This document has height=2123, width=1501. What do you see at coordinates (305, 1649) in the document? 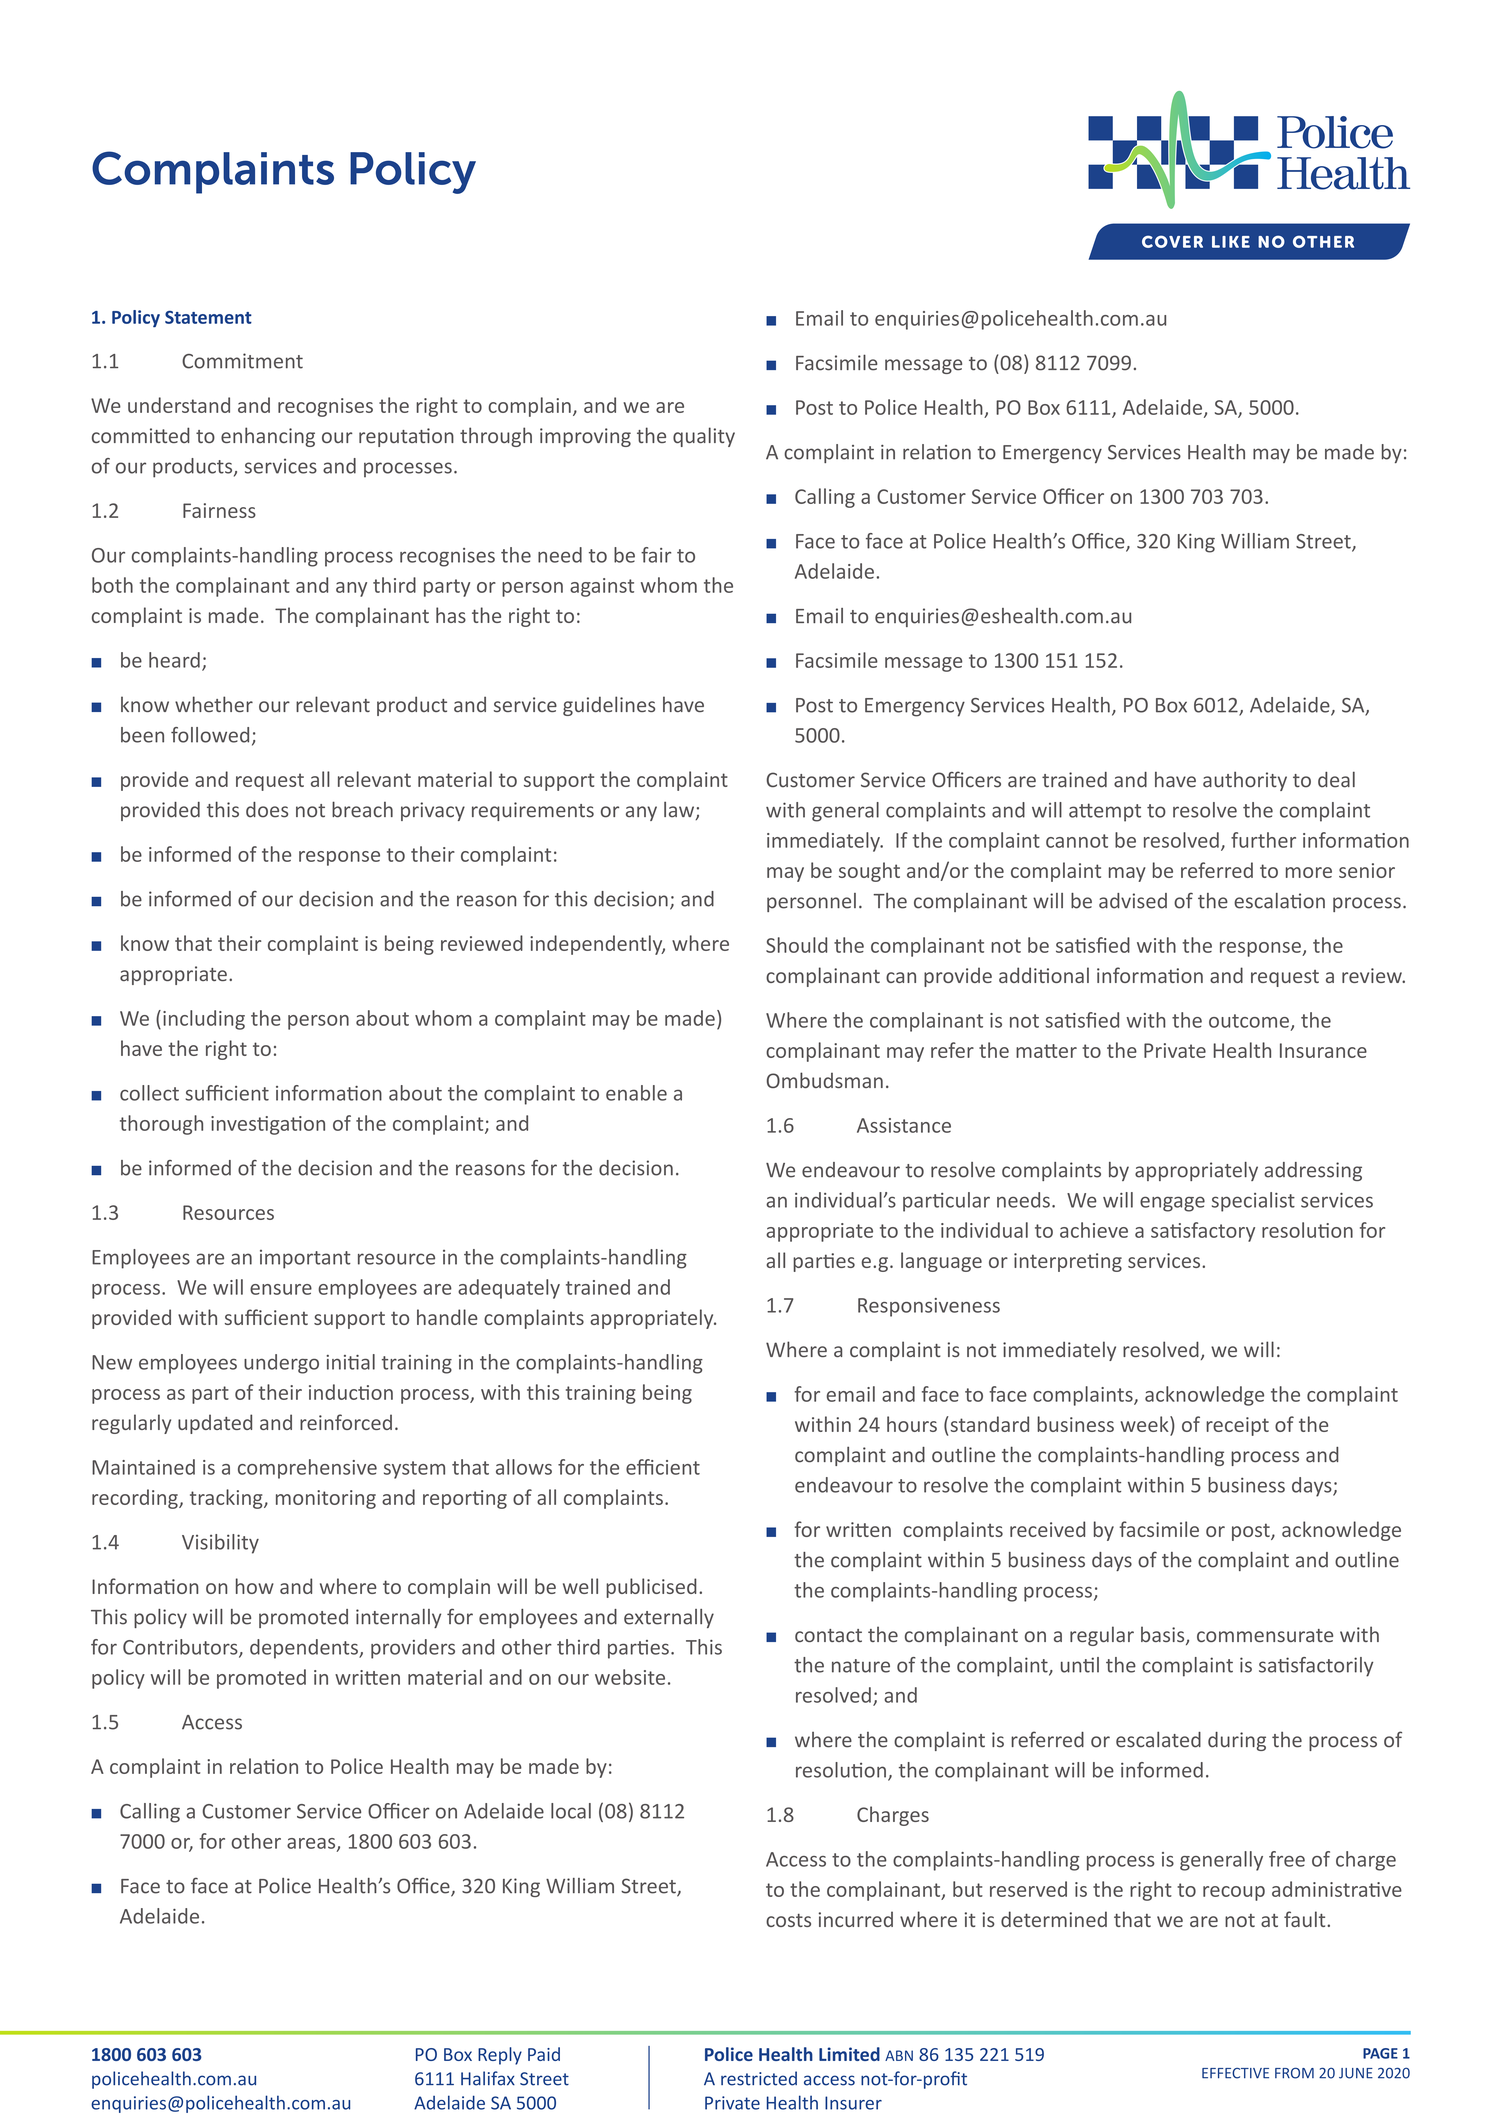
I see `dependents` at bounding box center [305, 1649].
